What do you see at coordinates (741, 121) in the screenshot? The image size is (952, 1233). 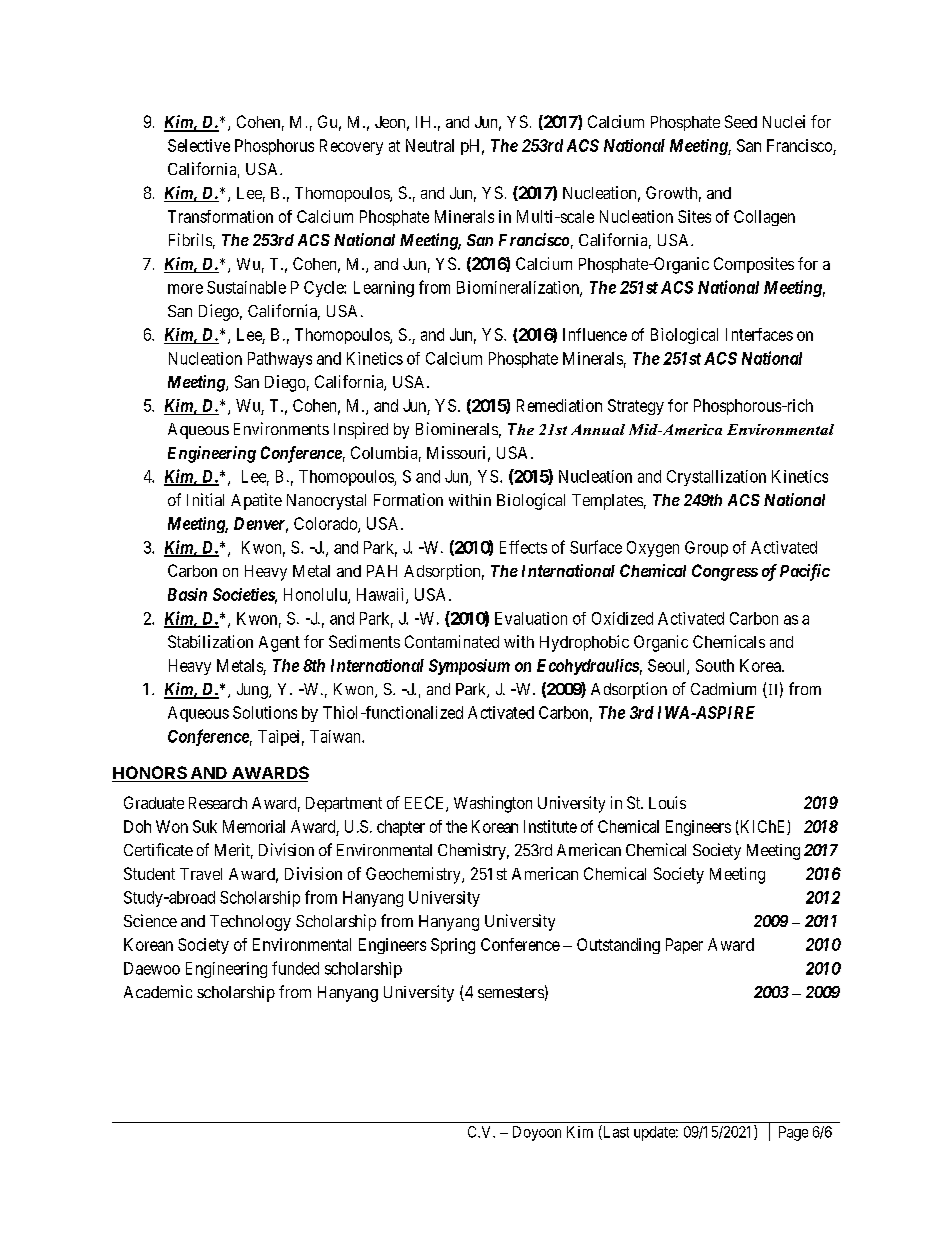 I see `Seed` at bounding box center [741, 121].
